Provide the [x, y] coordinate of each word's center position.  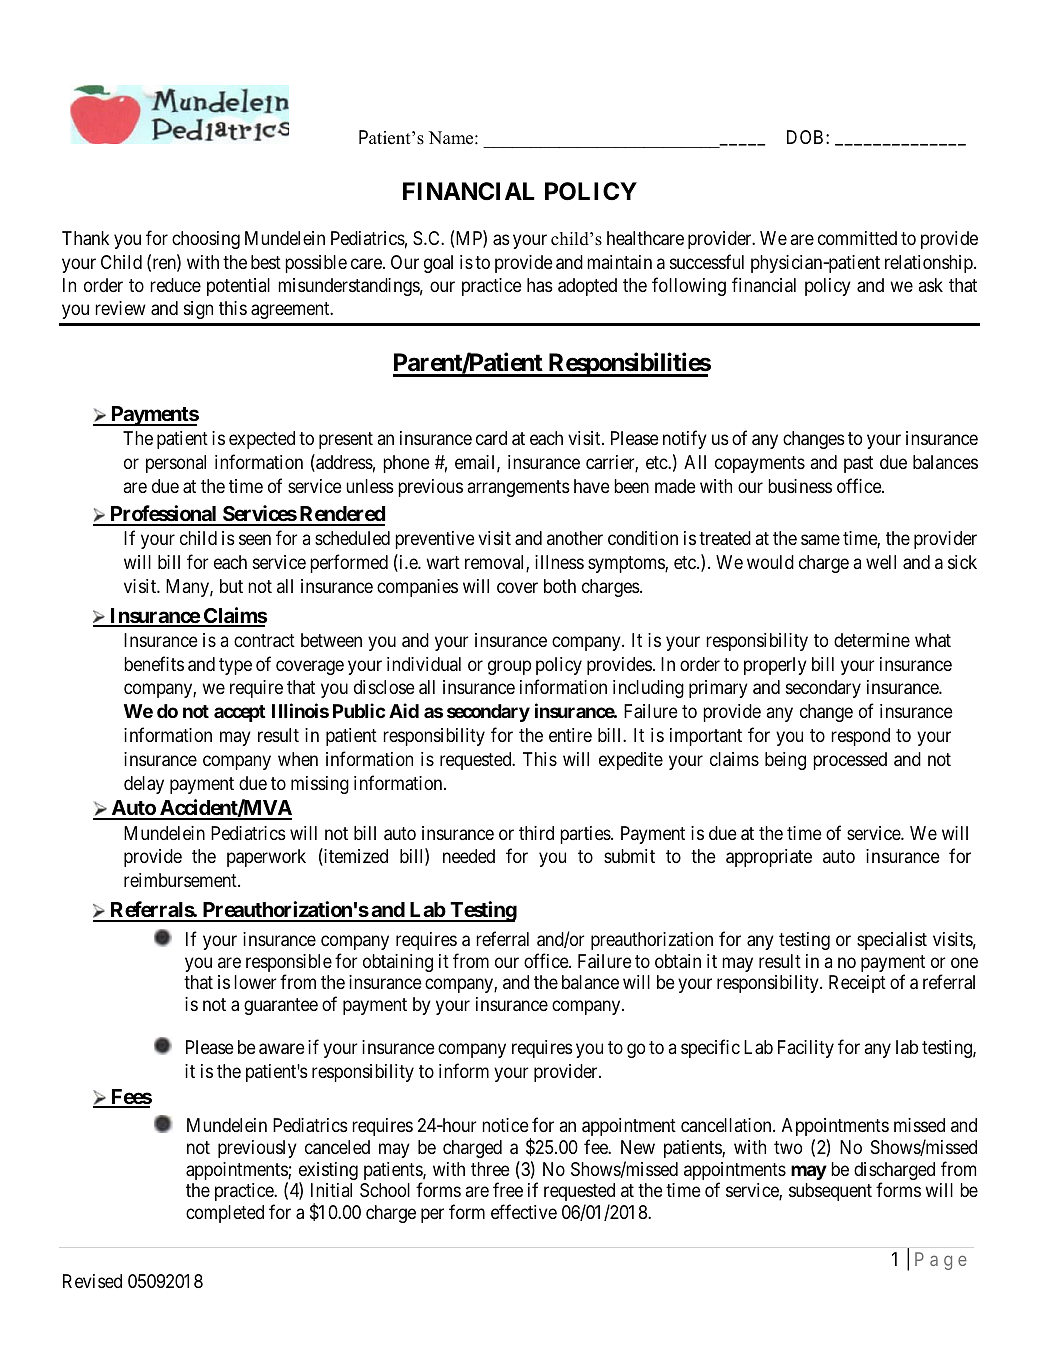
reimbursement [181, 880]
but [231, 586]
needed [469, 856]
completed [225, 1214]
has [540, 285]
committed [857, 238]
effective [524, 1211]
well [881, 562]
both [560, 586]
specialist [892, 941]
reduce [175, 285]
